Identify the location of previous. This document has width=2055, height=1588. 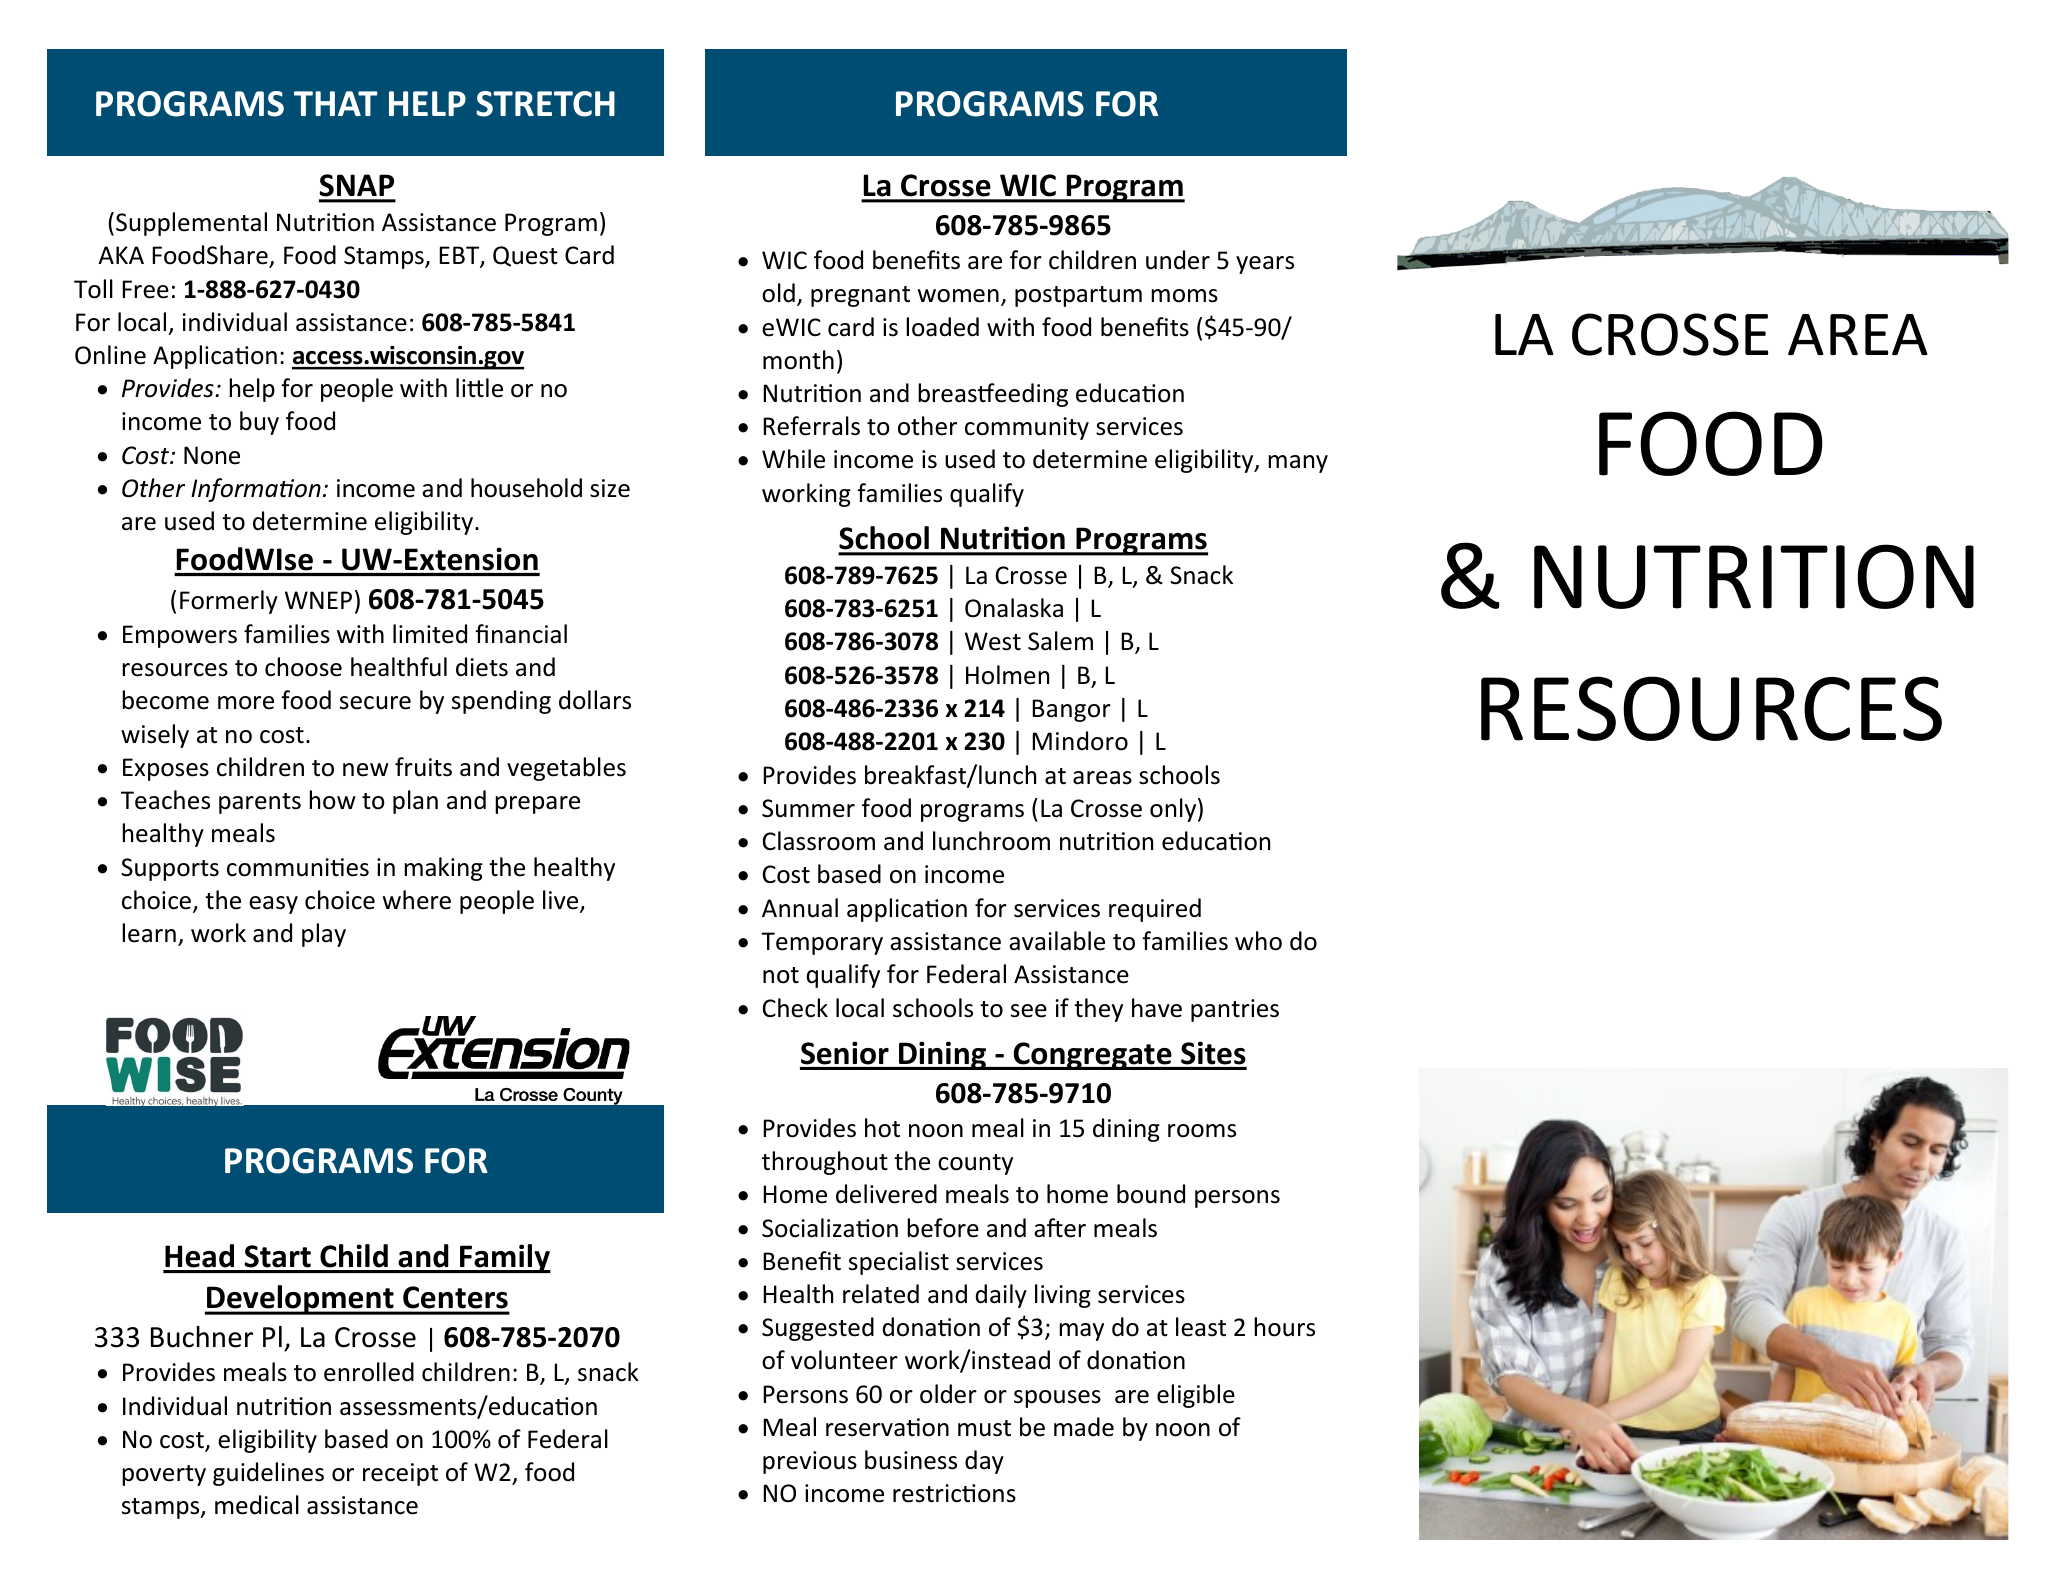
(810, 1462).
